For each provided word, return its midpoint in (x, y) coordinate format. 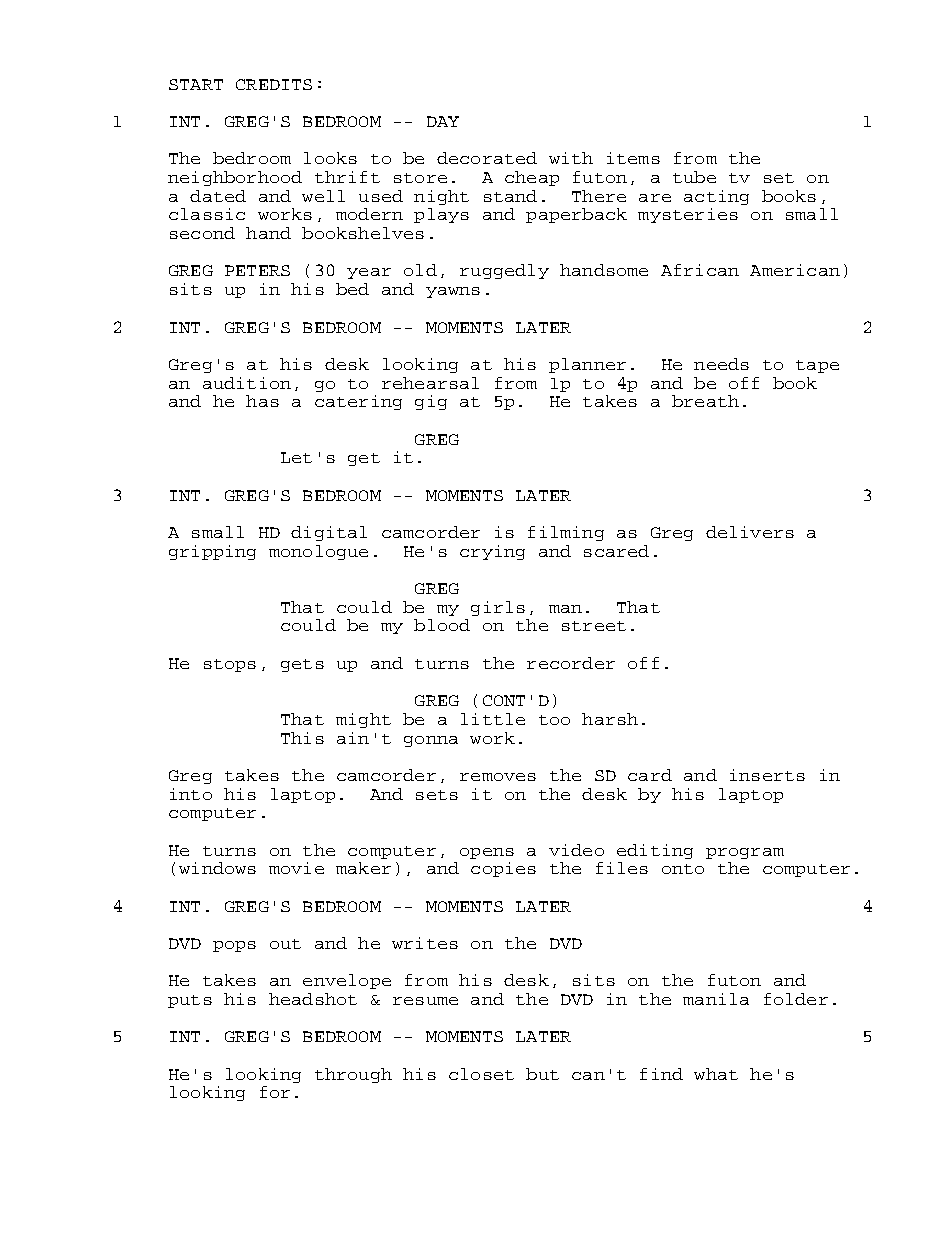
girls (498, 608)
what (716, 1074)
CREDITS (274, 84)
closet (481, 1074)
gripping (212, 552)
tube (694, 177)
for (275, 1092)
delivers (750, 532)
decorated (487, 158)
